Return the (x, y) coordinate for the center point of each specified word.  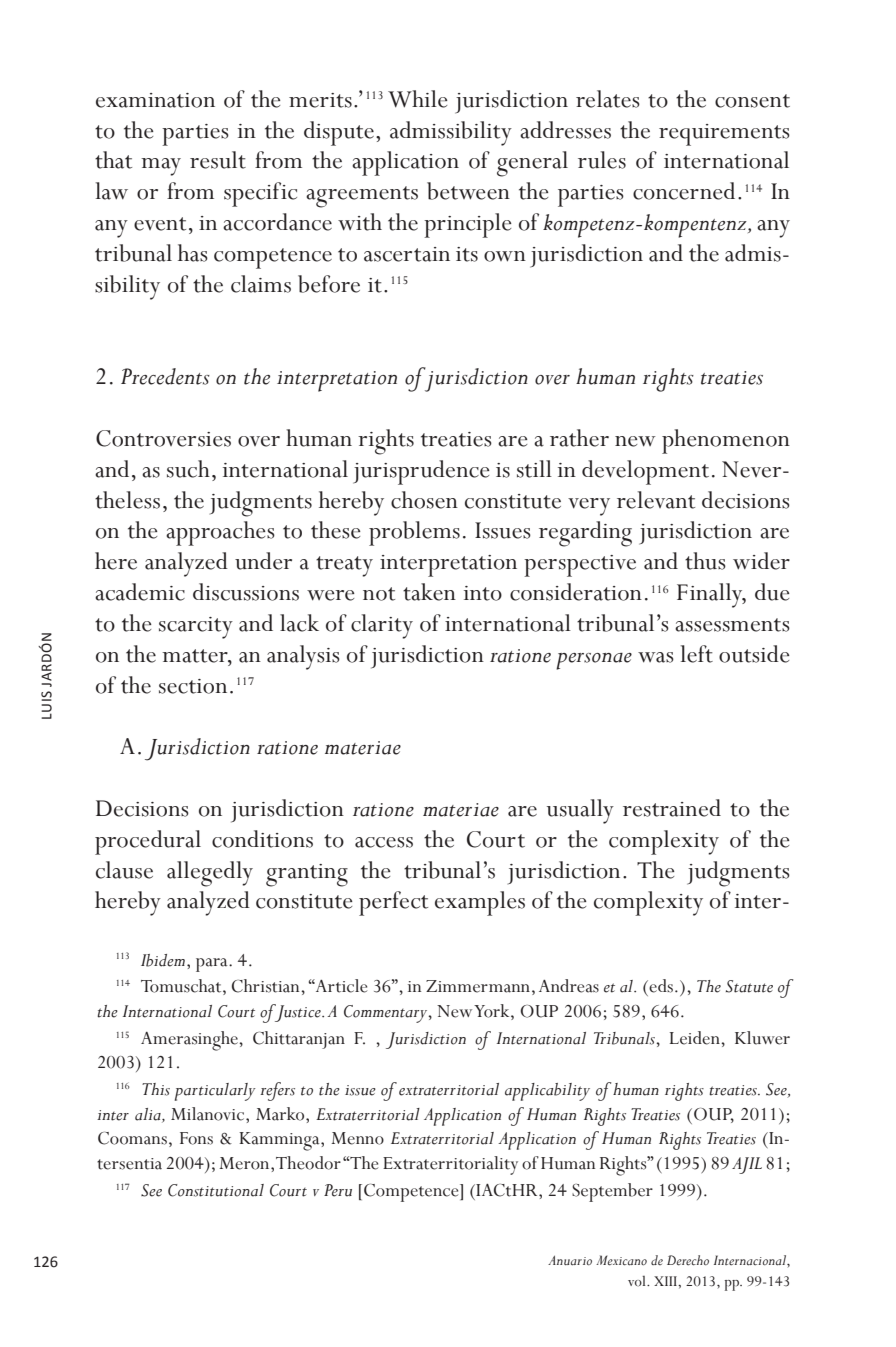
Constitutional (216, 1190)
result (218, 160)
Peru (338, 1190)
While (418, 99)
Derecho (688, 1260)
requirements (724, 135)
